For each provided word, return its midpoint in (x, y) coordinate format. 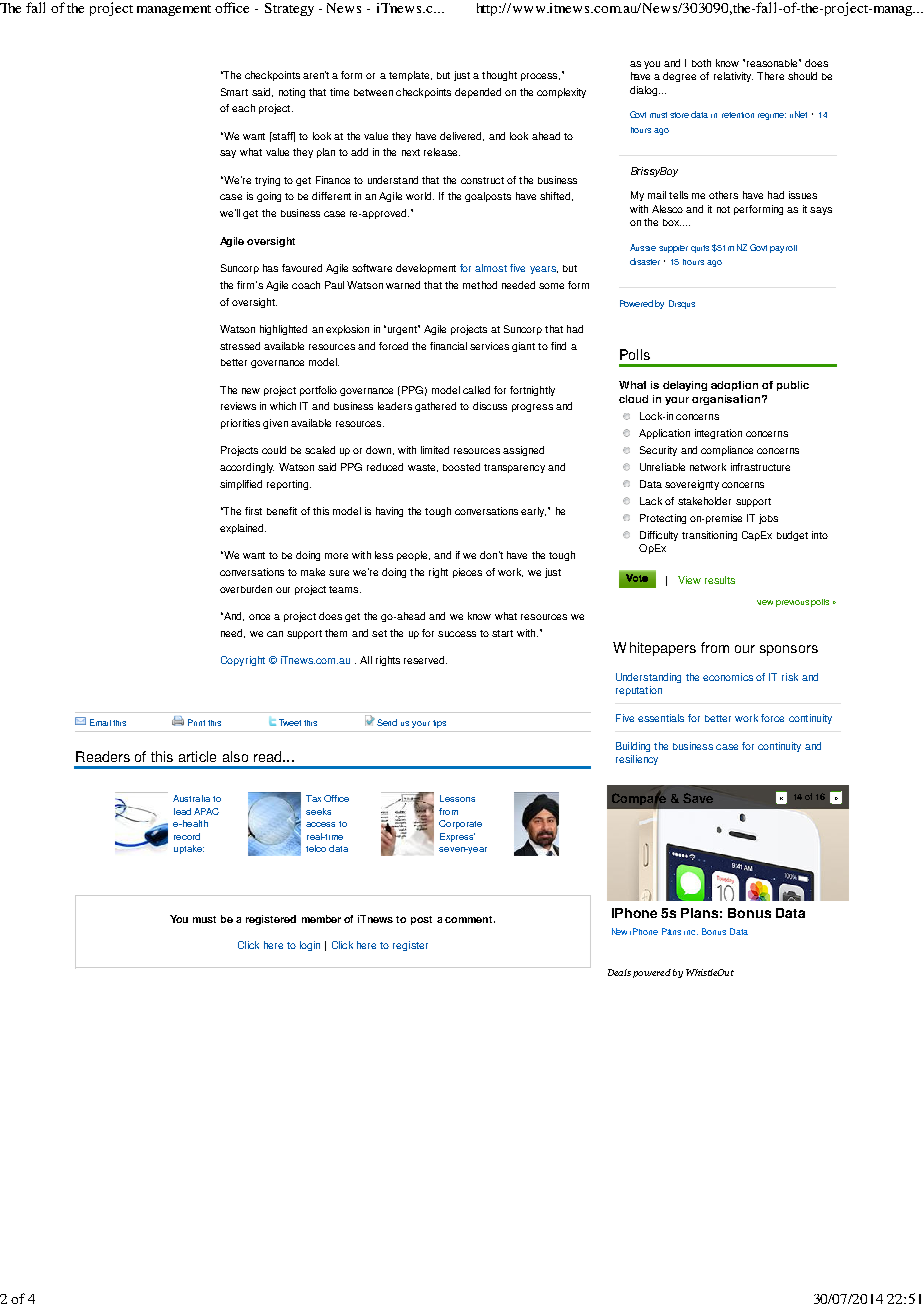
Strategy (289, 9)
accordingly (247, 468)
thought (499, 76)
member (321, 919)
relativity (733, 77)
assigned (523, 451)
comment (468, 919)
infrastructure (760, 467)
